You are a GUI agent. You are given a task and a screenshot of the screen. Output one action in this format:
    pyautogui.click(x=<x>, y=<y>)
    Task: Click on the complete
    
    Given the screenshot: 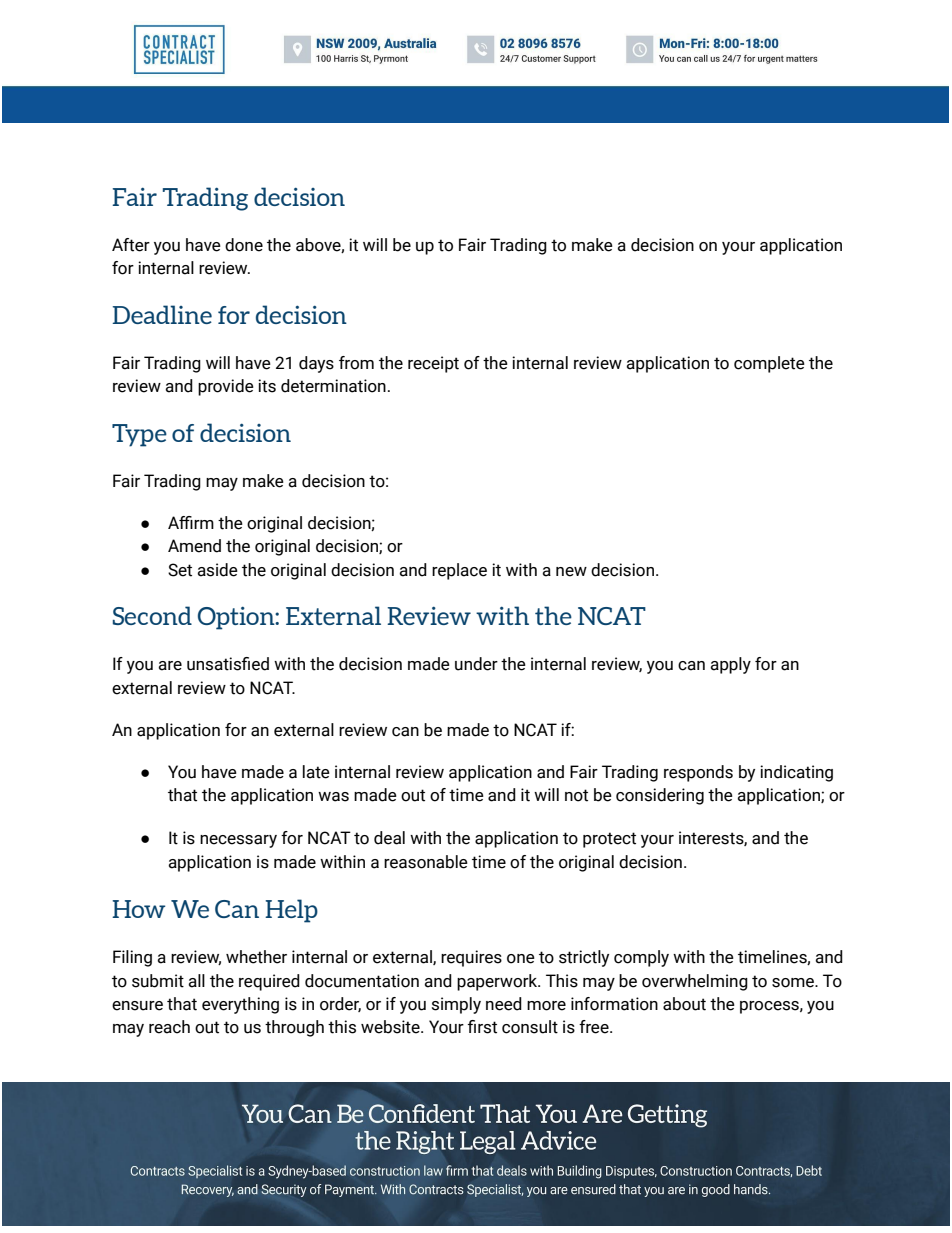 What is the action you would take?
    pyautogui.click(x=769, y=364)
